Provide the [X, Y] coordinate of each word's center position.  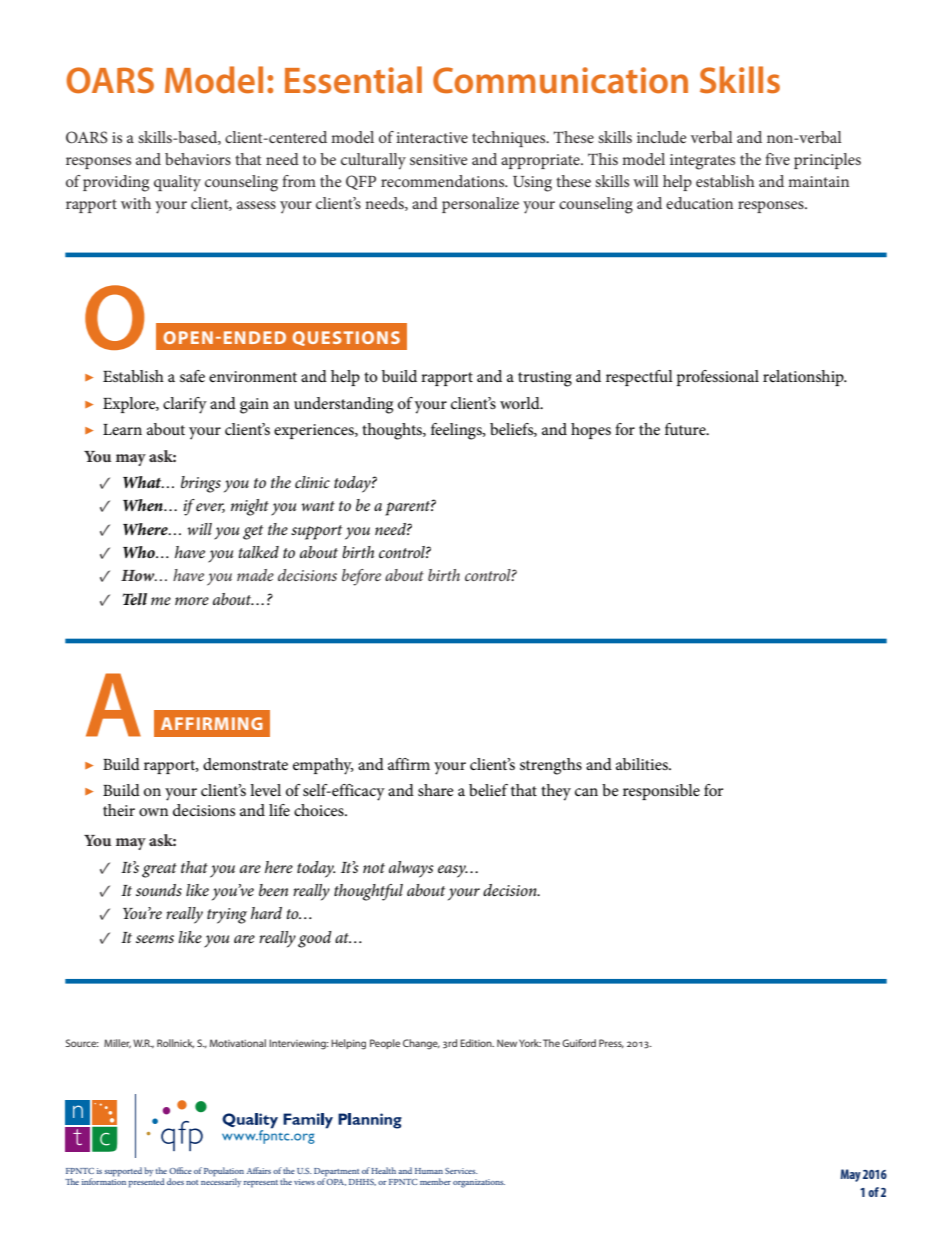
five [777, 159]
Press [611, 1043]
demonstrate [245, 764]
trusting [545, 379]
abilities [643, 764]
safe [192, 376]
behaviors [198, 159]
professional [718, 378]
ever [210, 508]
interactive [432, 137]
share [436, 790]
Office [180, 1170]
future [686, 429]
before [361, 577]
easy [453, 871]
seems [155, 939]
